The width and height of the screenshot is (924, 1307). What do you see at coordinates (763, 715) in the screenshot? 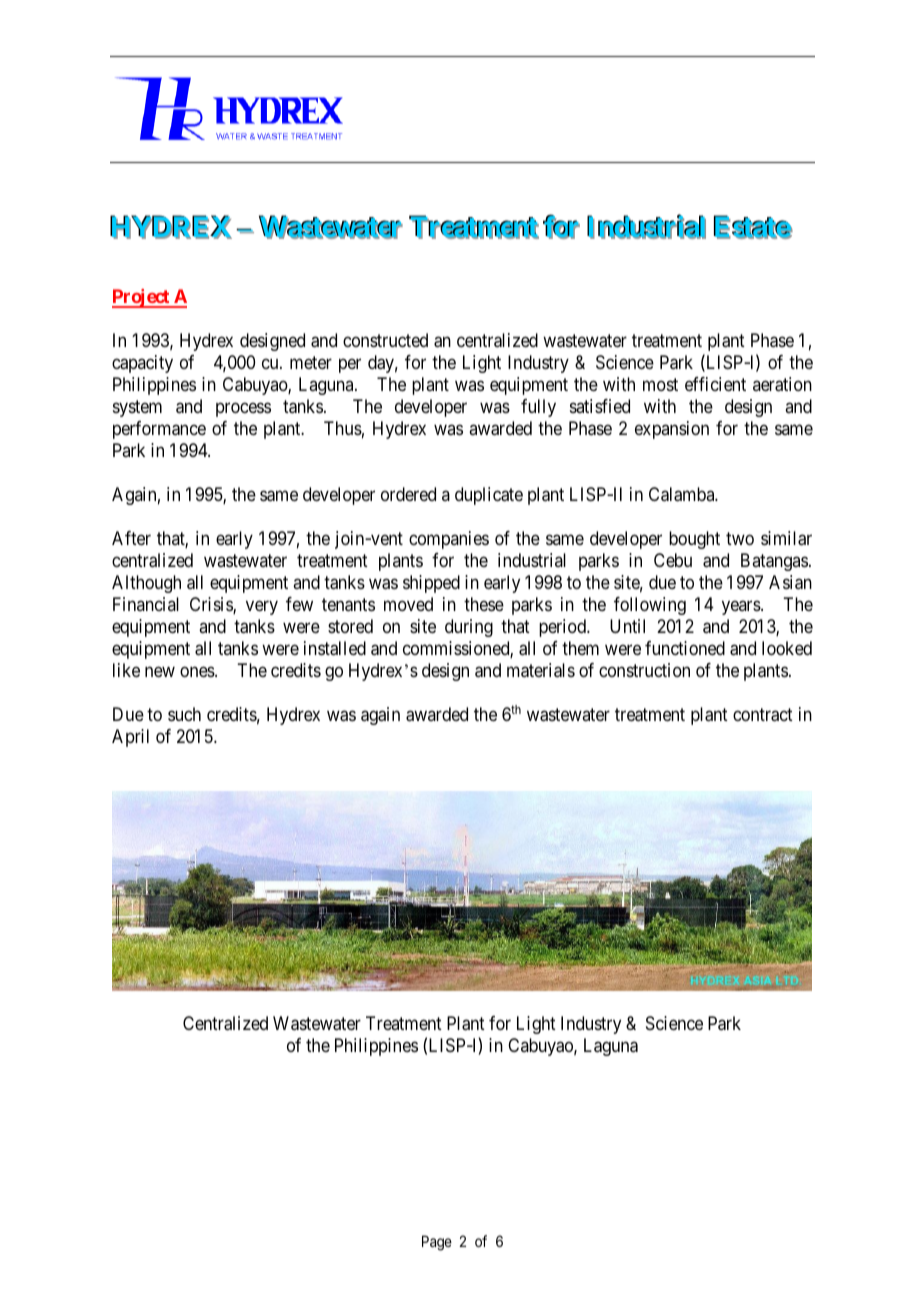
I see `contract` at bounding box center [763, 715].
